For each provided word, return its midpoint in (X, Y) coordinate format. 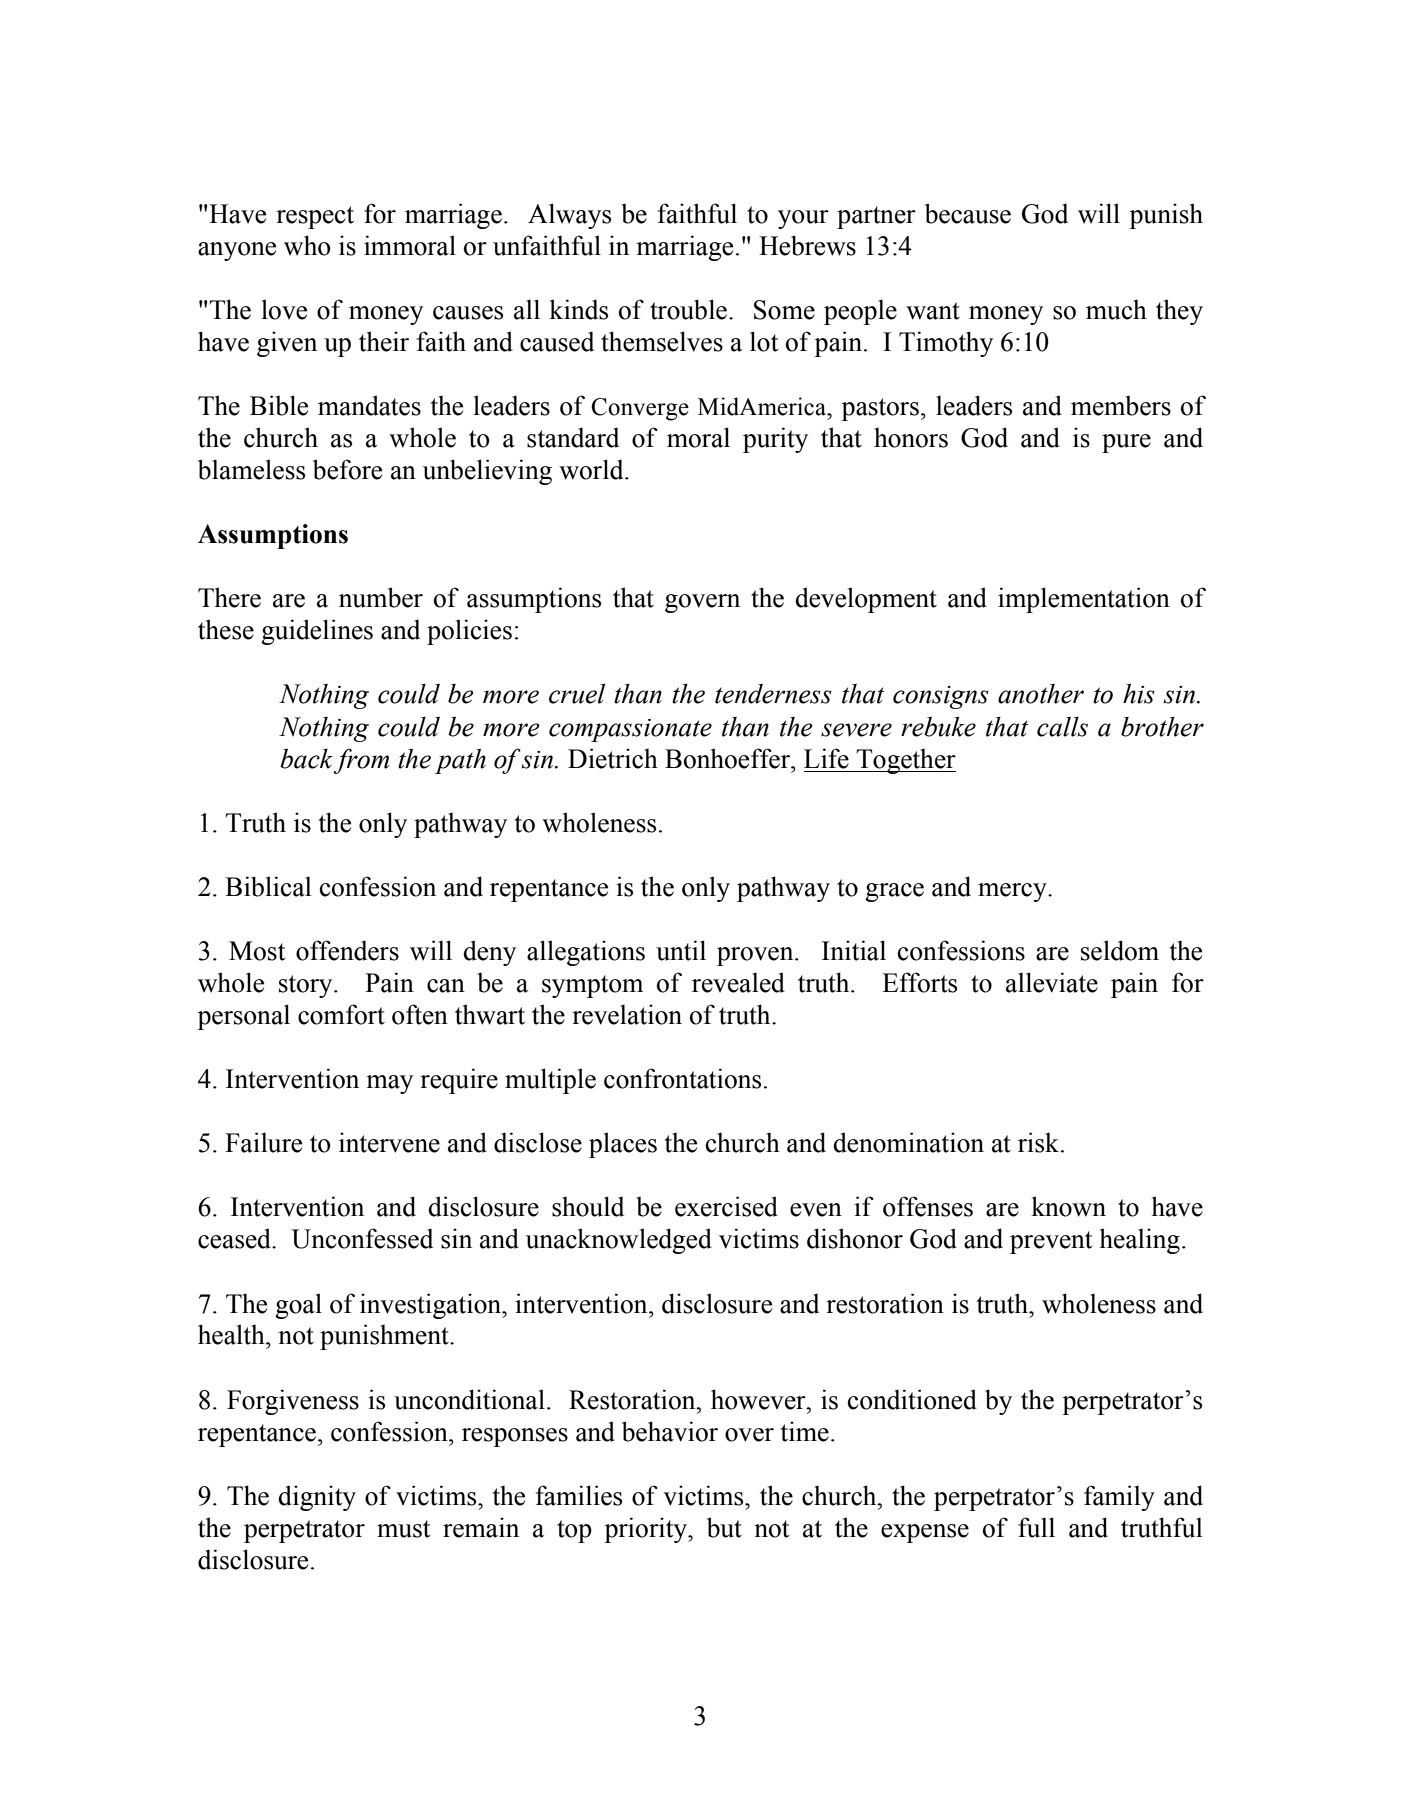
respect (315, 217)
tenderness (773, 694)
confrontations (682, 1078)
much (1116, 309)
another (1041, 694)
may (389, 1084)
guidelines (317, 632)
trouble (690, 309)
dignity (317, 1498)
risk (1040, 1142)
